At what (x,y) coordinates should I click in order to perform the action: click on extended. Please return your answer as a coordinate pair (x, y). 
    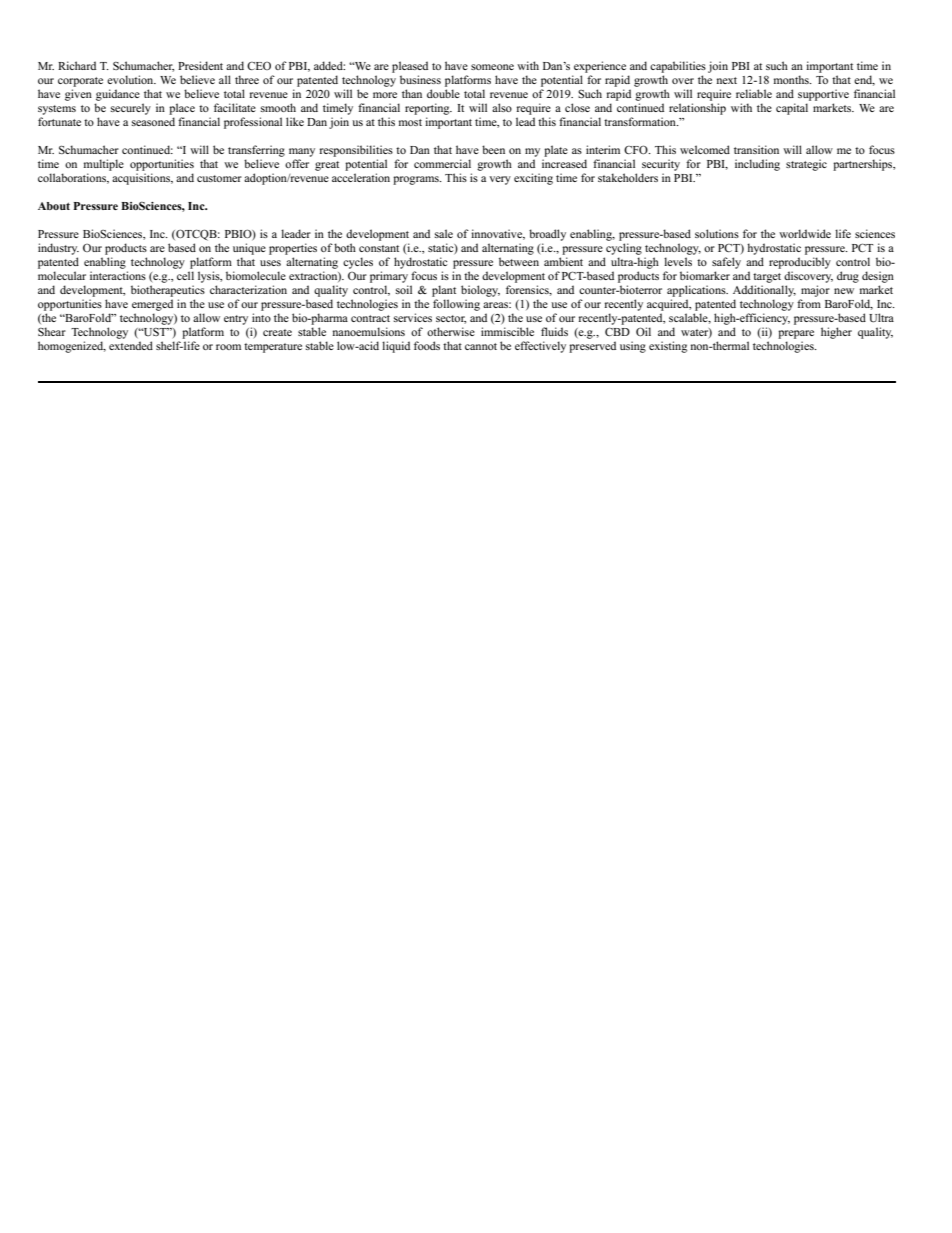
    Looking at the image, I should click on (131, 345).
